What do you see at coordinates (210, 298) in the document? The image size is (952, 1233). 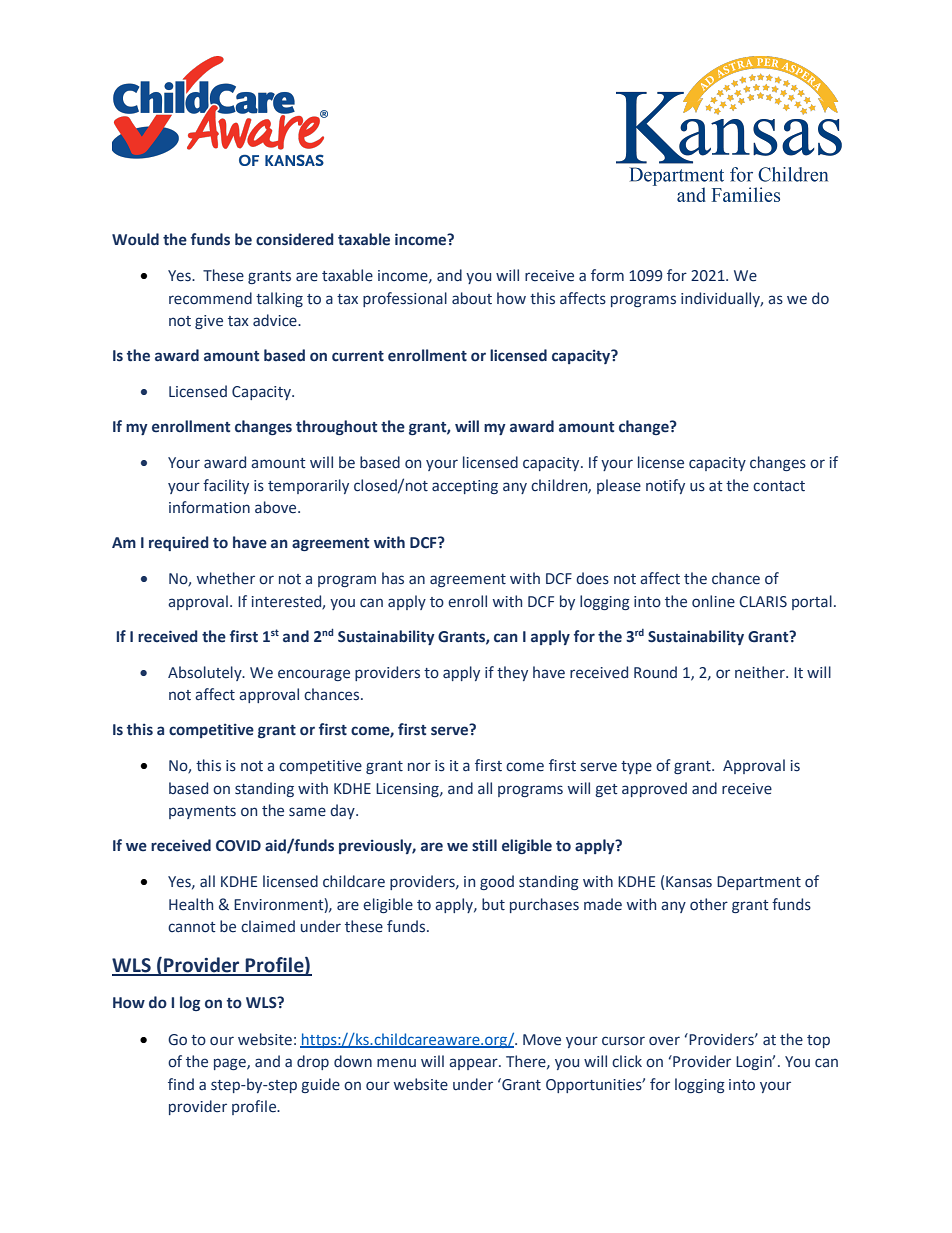 I see `recommend` at bounding box center [210, 298].
